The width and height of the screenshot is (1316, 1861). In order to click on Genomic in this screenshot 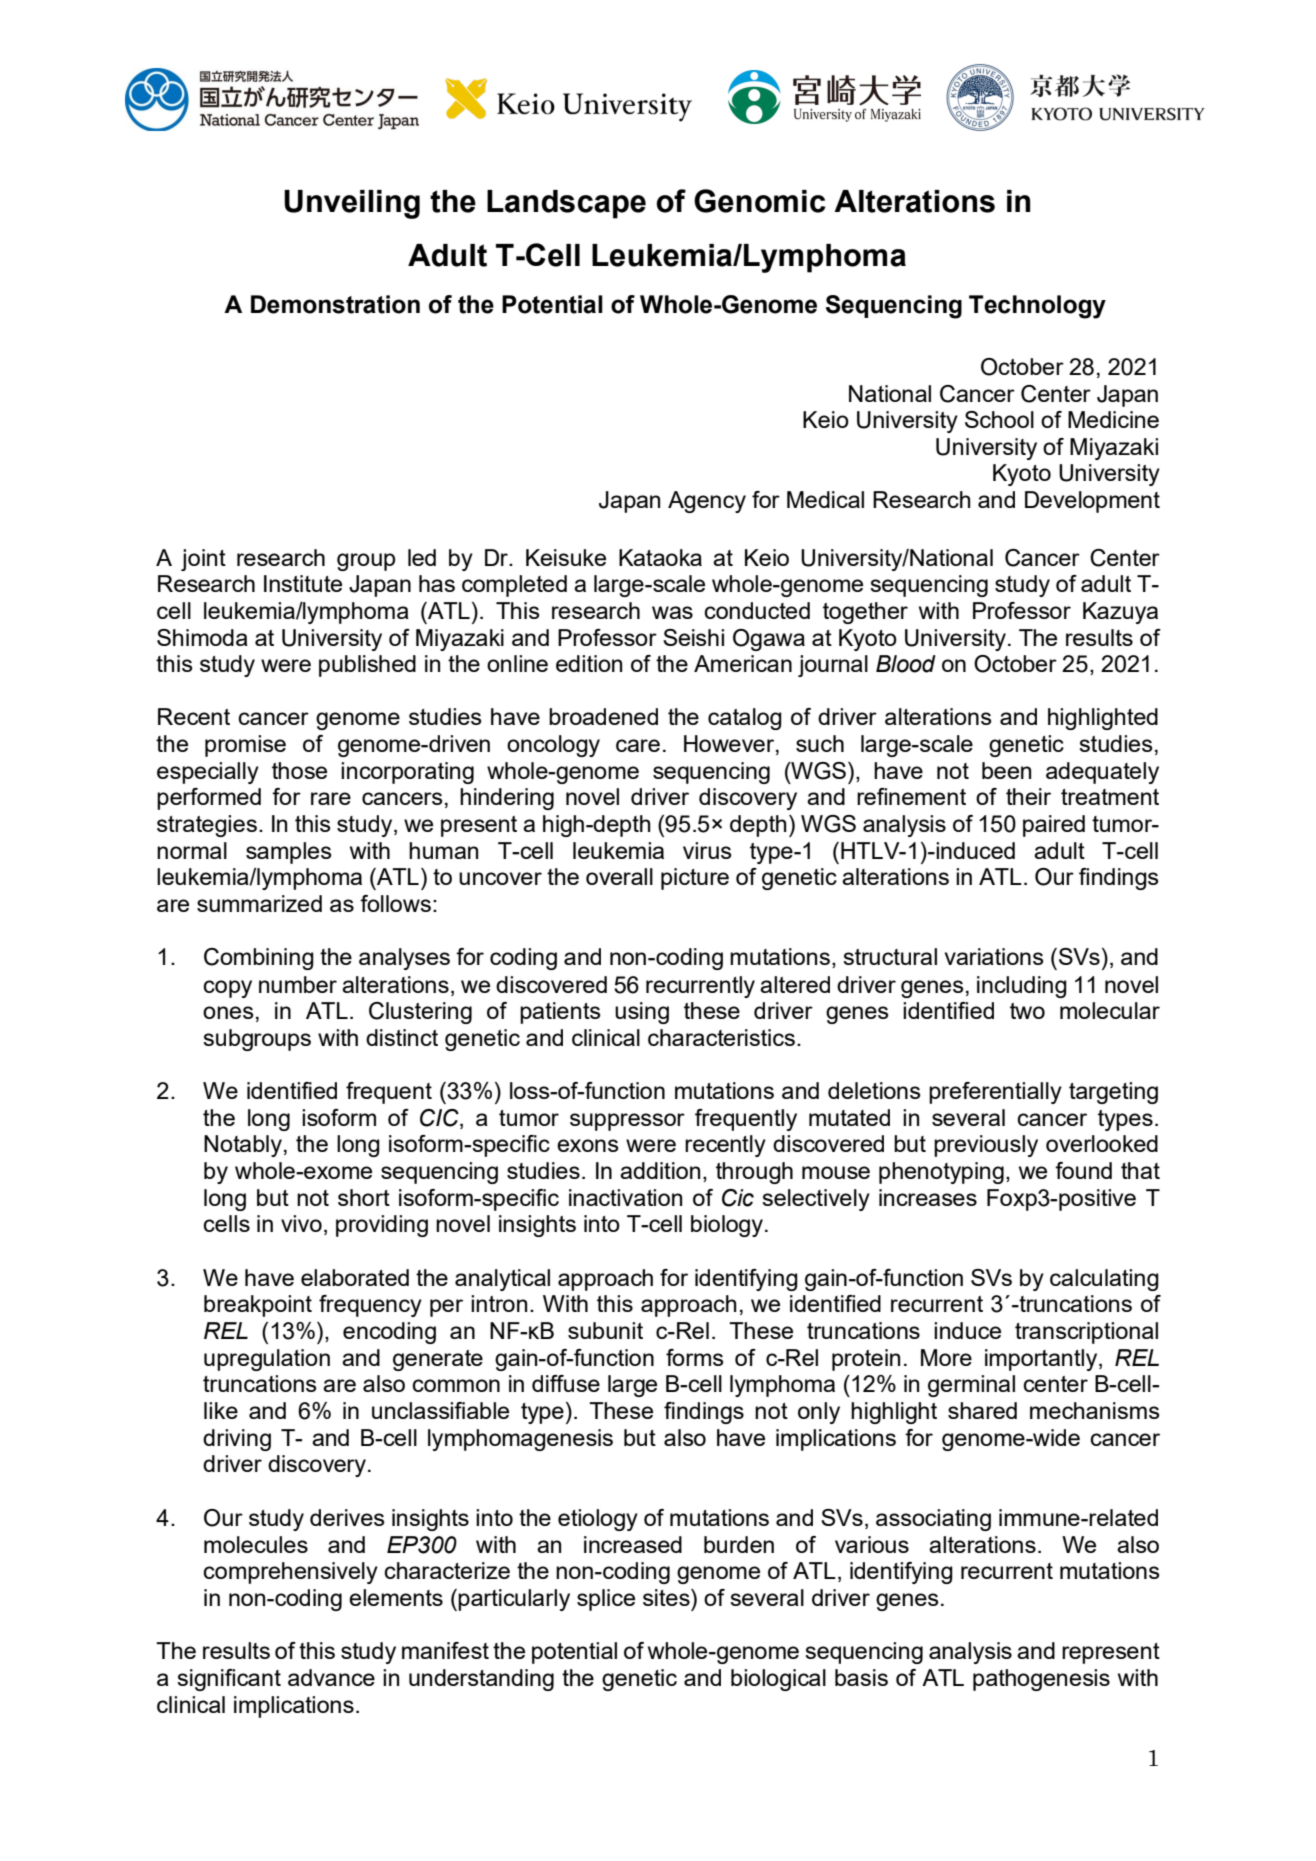, I will do `click(760, 201)`.
